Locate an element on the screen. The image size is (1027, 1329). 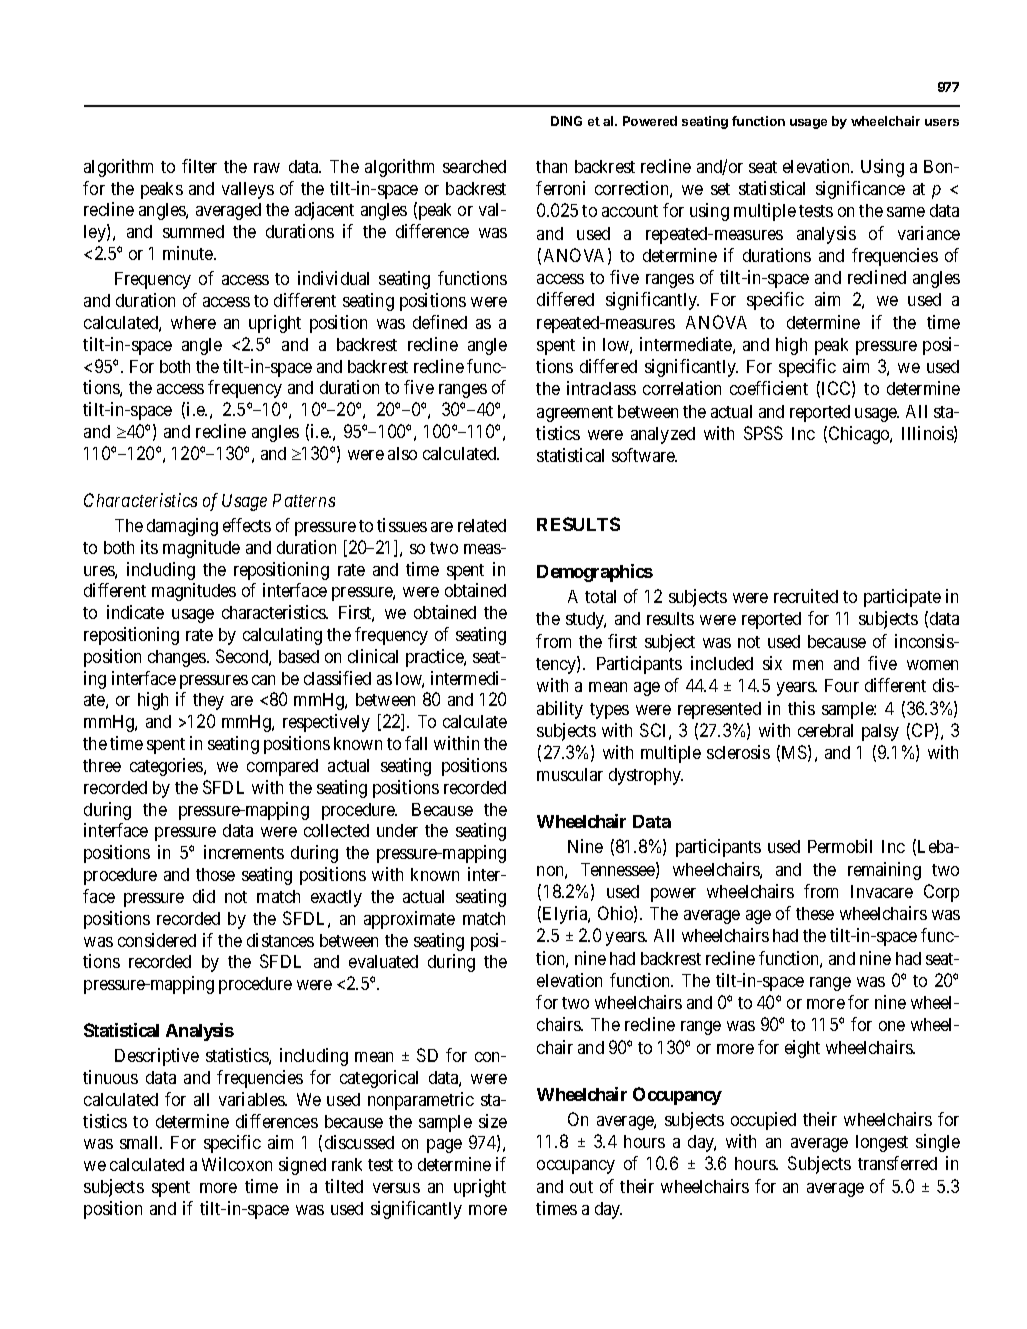
approximate is located at coordinates (409, 920).
